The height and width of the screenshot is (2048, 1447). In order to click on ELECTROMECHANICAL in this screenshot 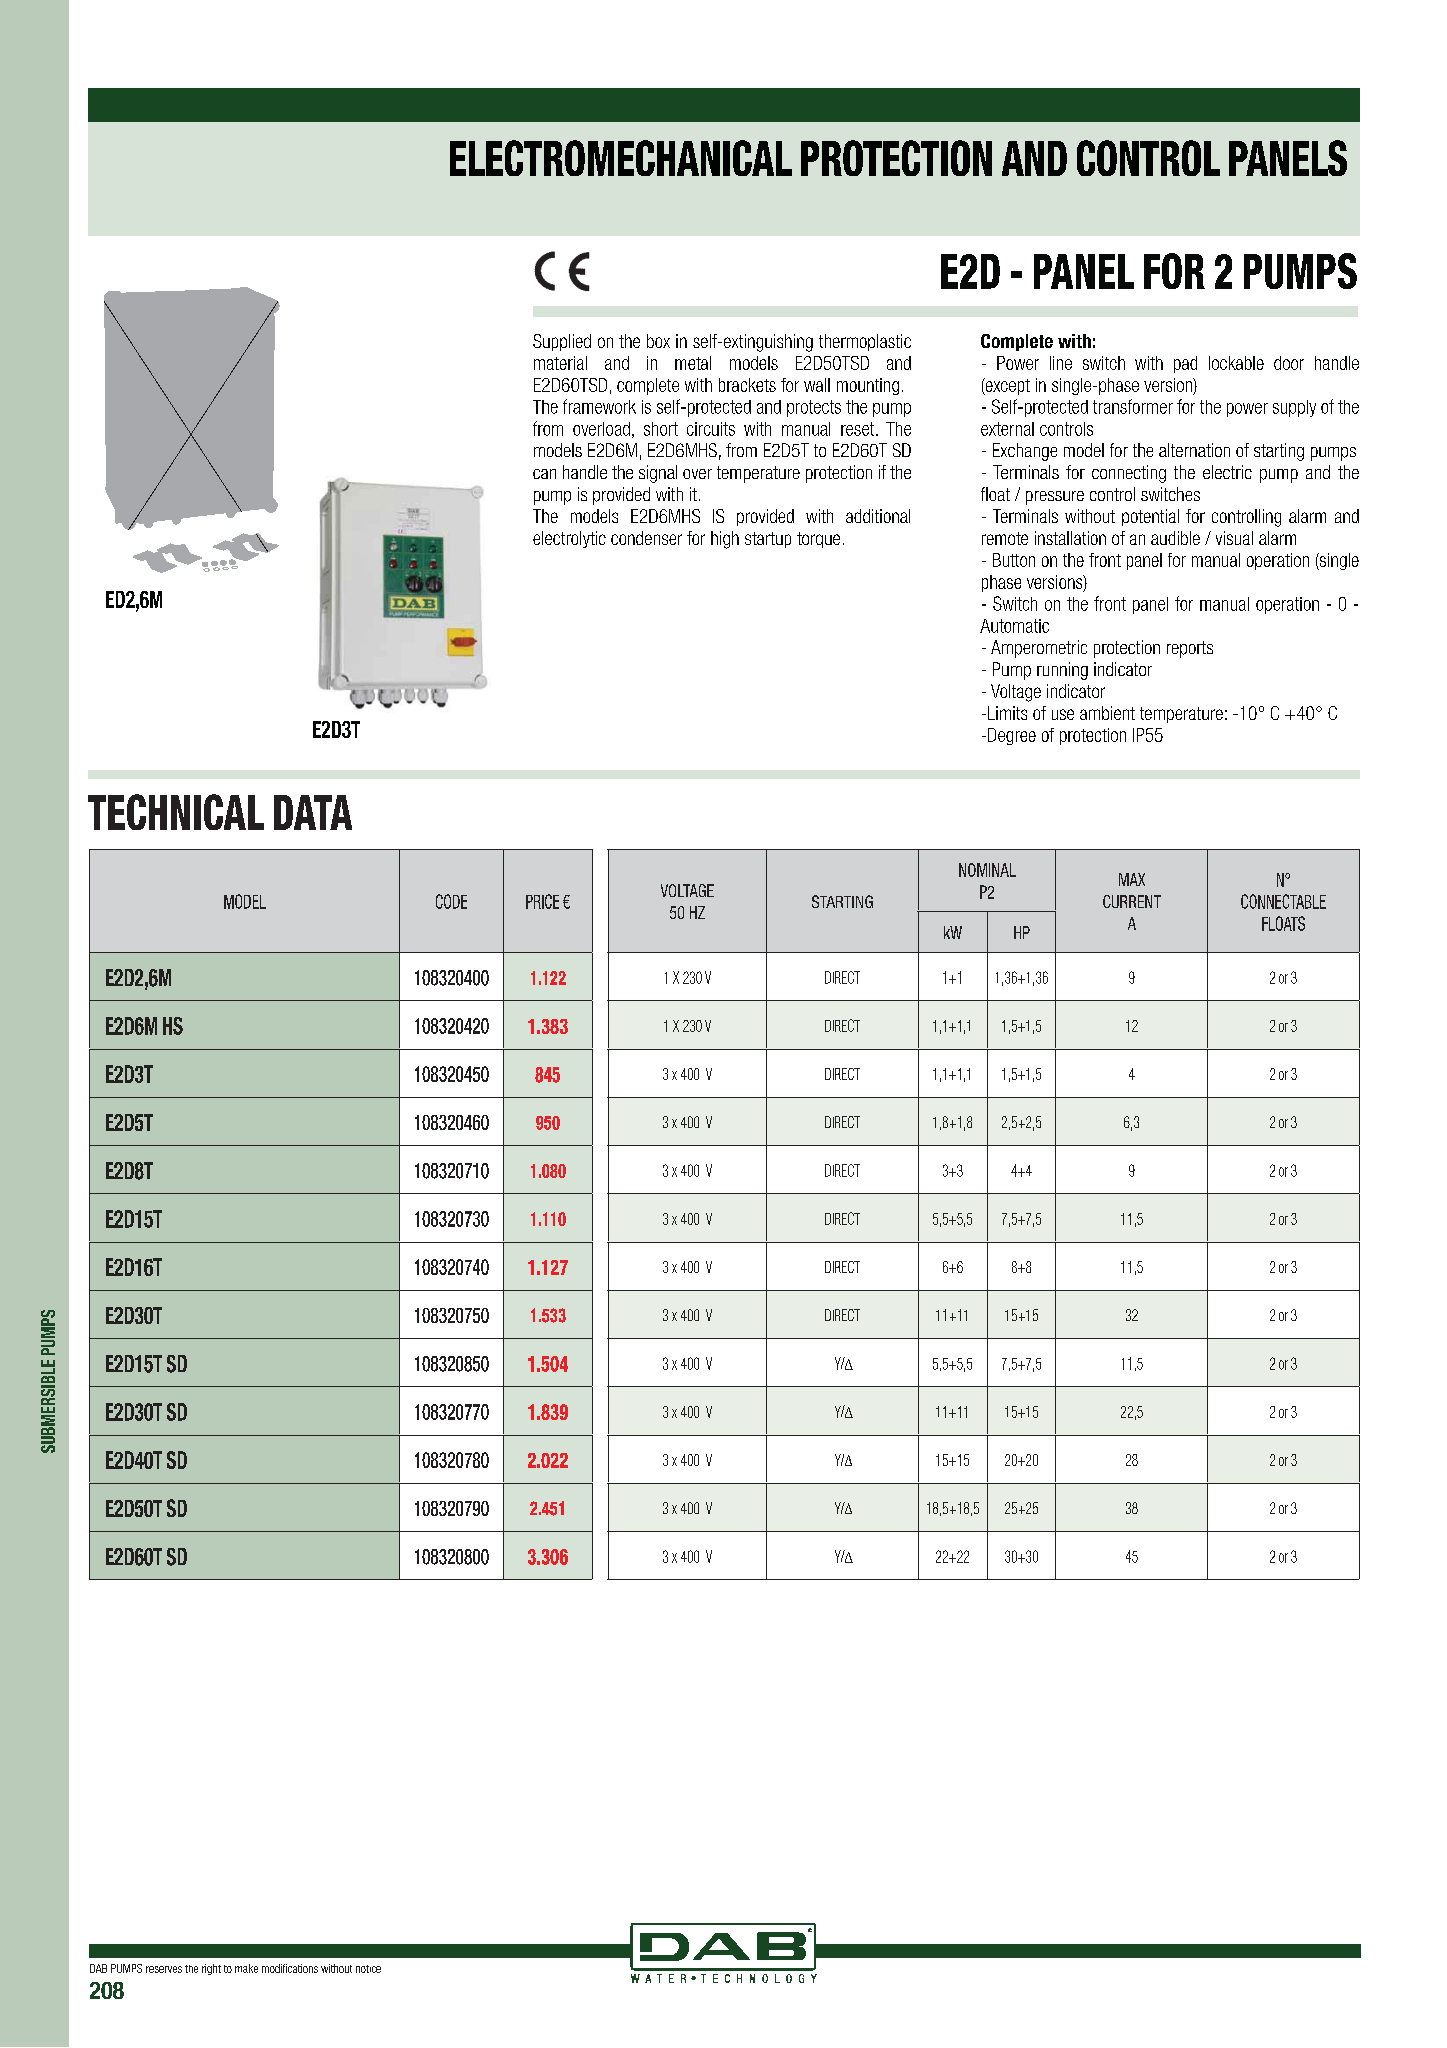, I will do `click(621, 158)`.
